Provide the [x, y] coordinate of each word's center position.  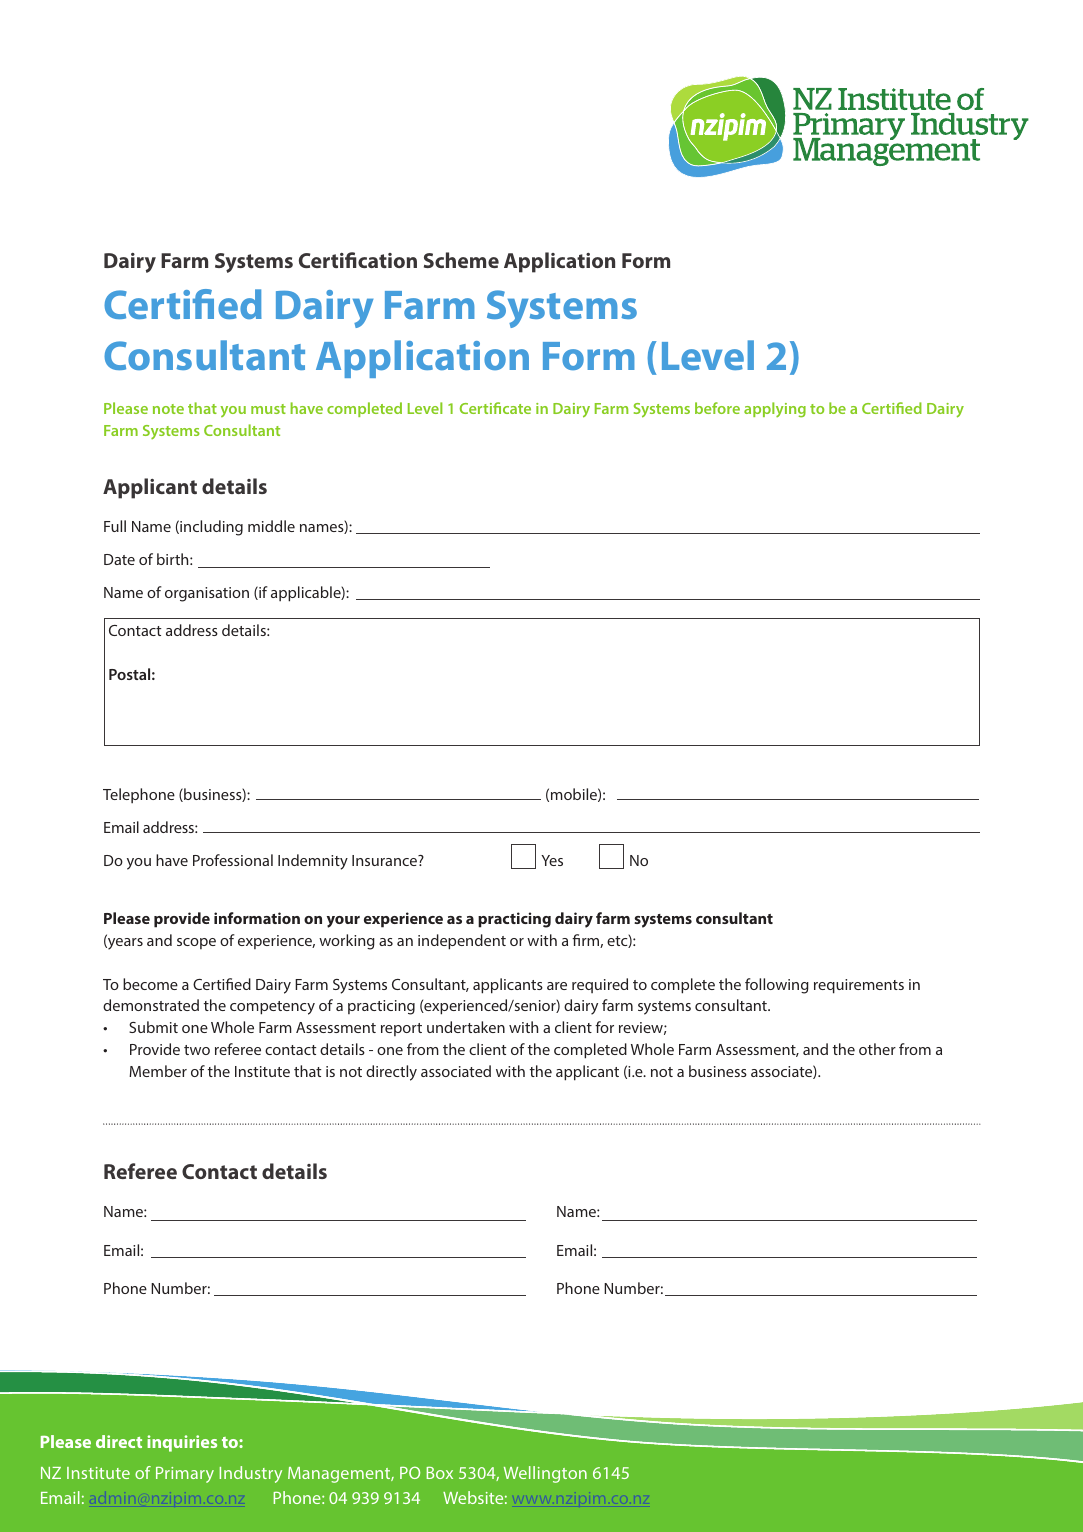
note [168, 409]
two [197, 1050]
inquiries [182, 1443]
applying [775, 410]
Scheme [461, 260]
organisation [207, 594]
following [777, 986]
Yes [552, 860]
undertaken [466, 1027]
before [717, 408]
